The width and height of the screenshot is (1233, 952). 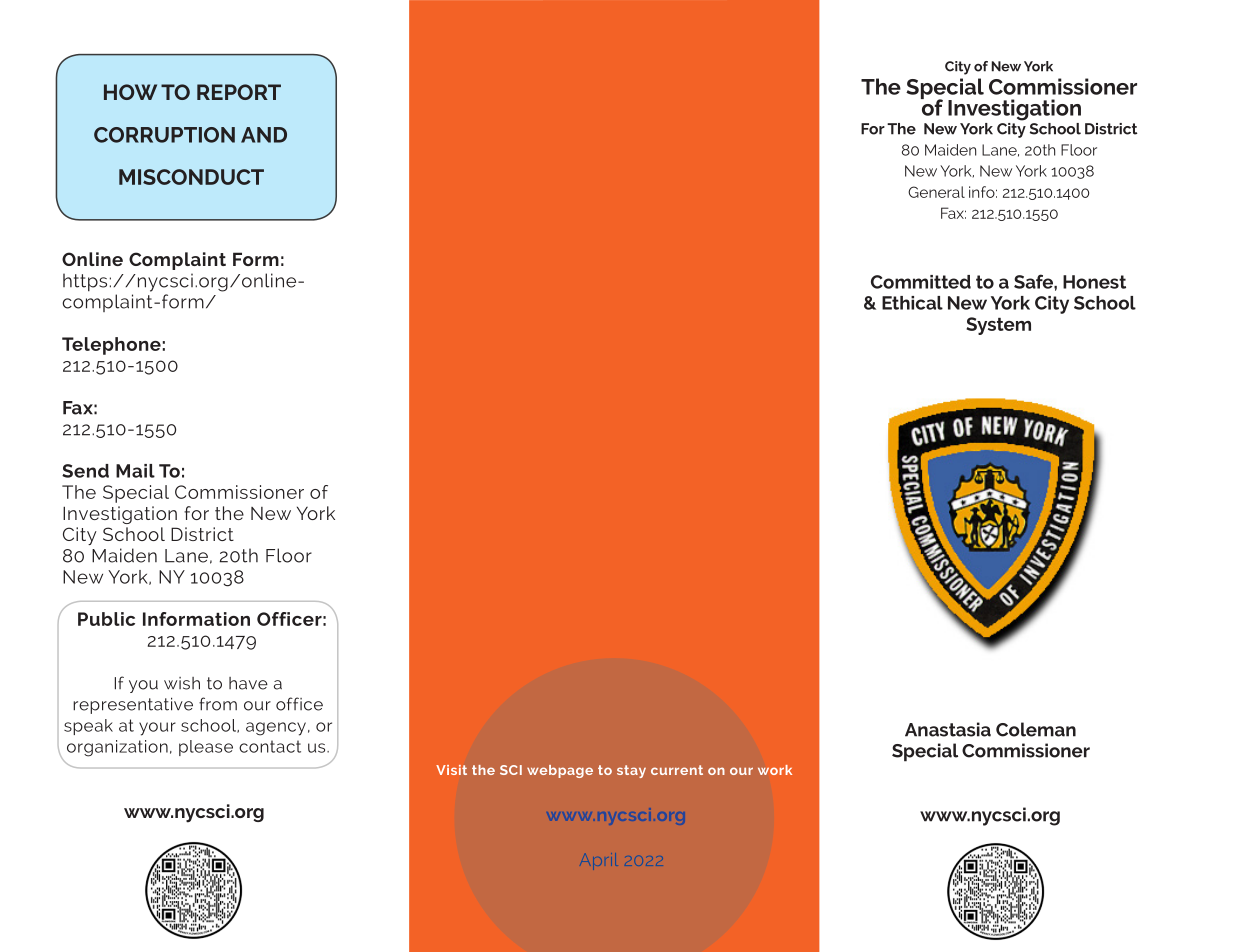 I want to click on REPORT, so click(x=239, y=92).
